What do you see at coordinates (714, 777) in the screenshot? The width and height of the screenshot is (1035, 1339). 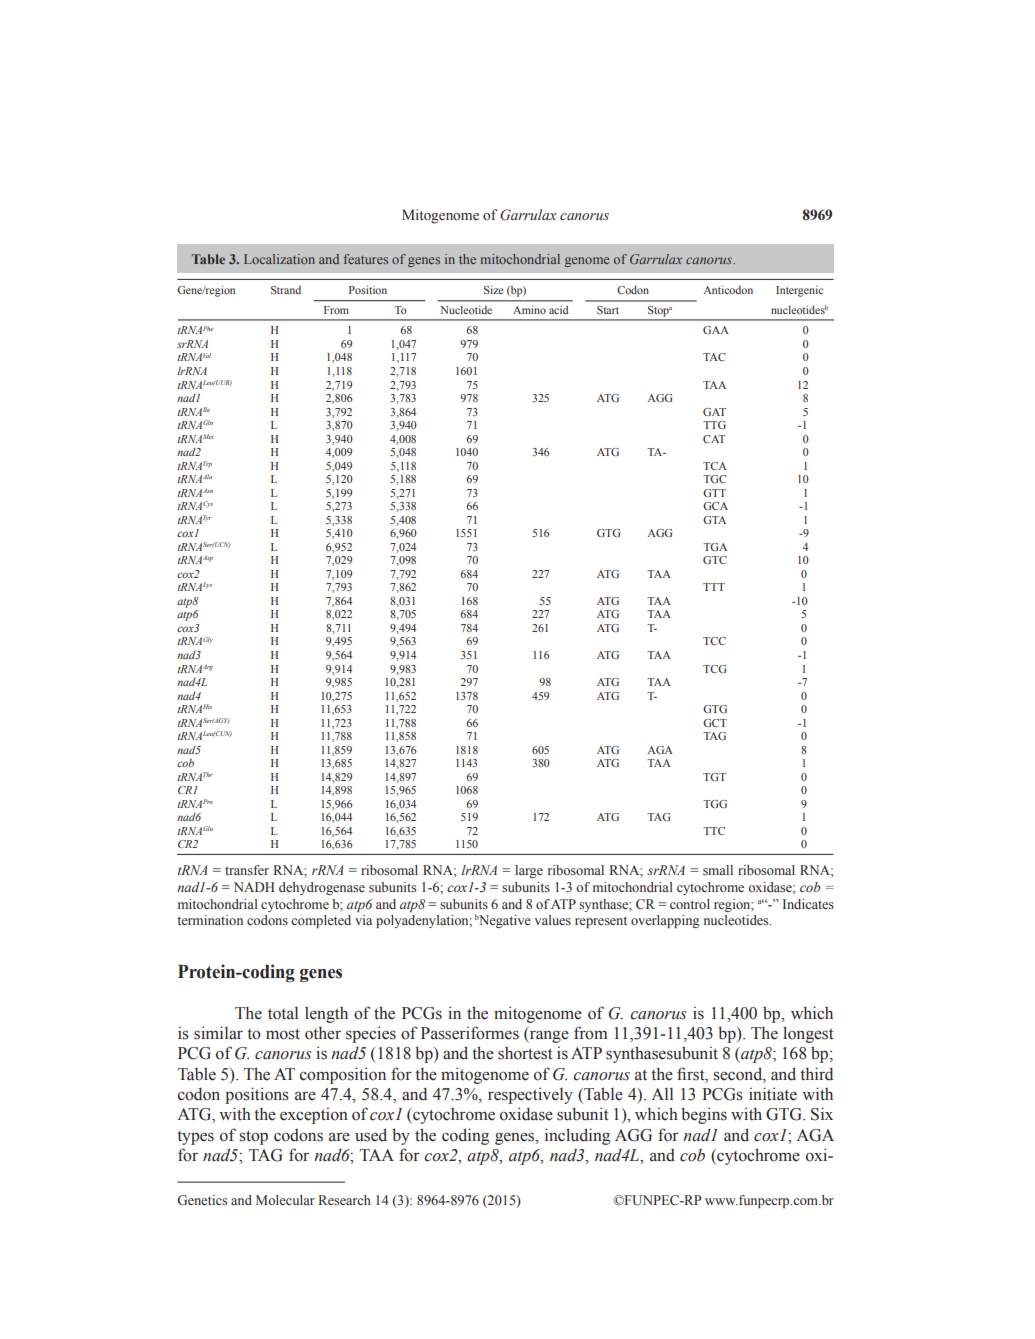 I see `TGT` at bounding box center [714, 777].
